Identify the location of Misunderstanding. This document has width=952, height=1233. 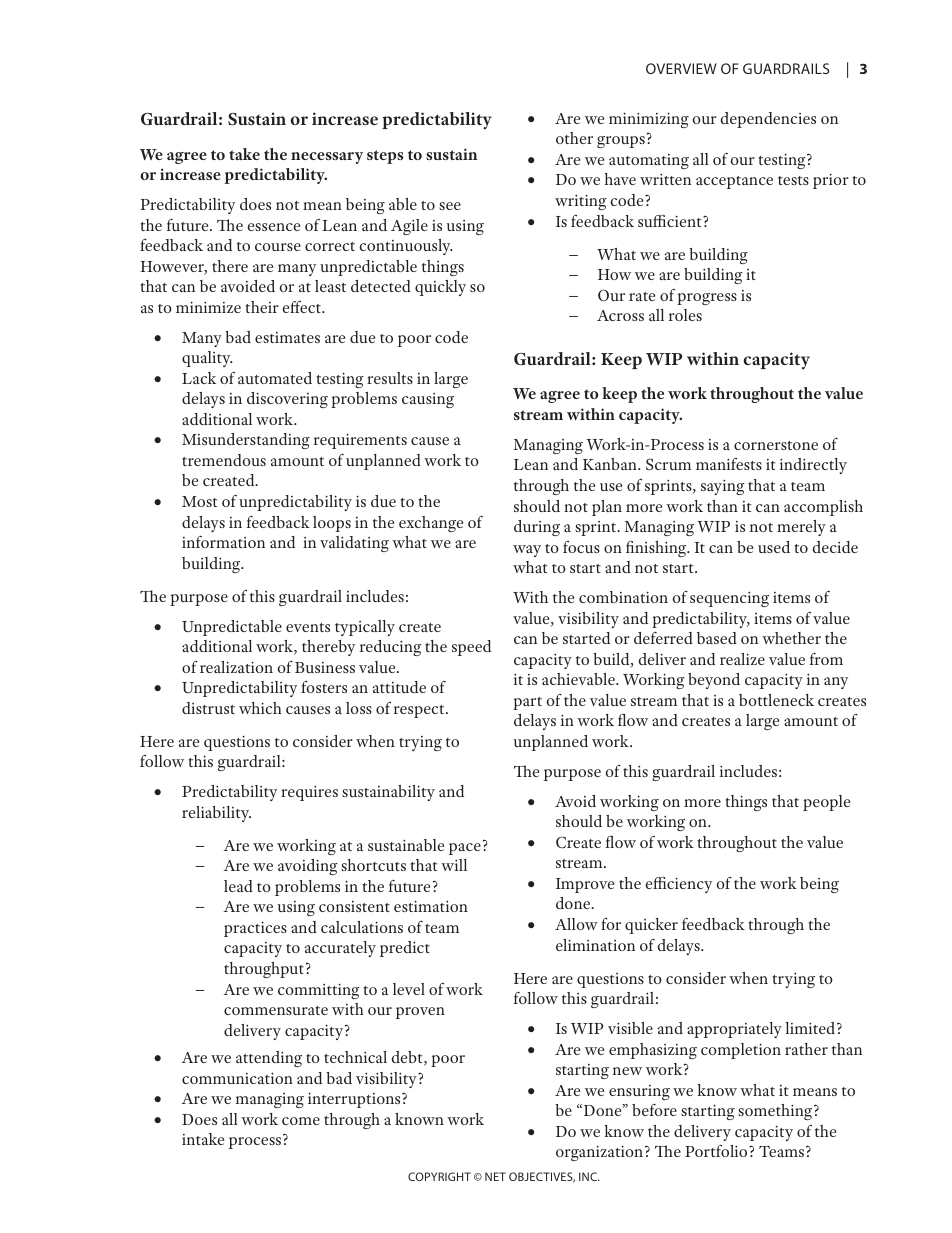
(246, 441).
